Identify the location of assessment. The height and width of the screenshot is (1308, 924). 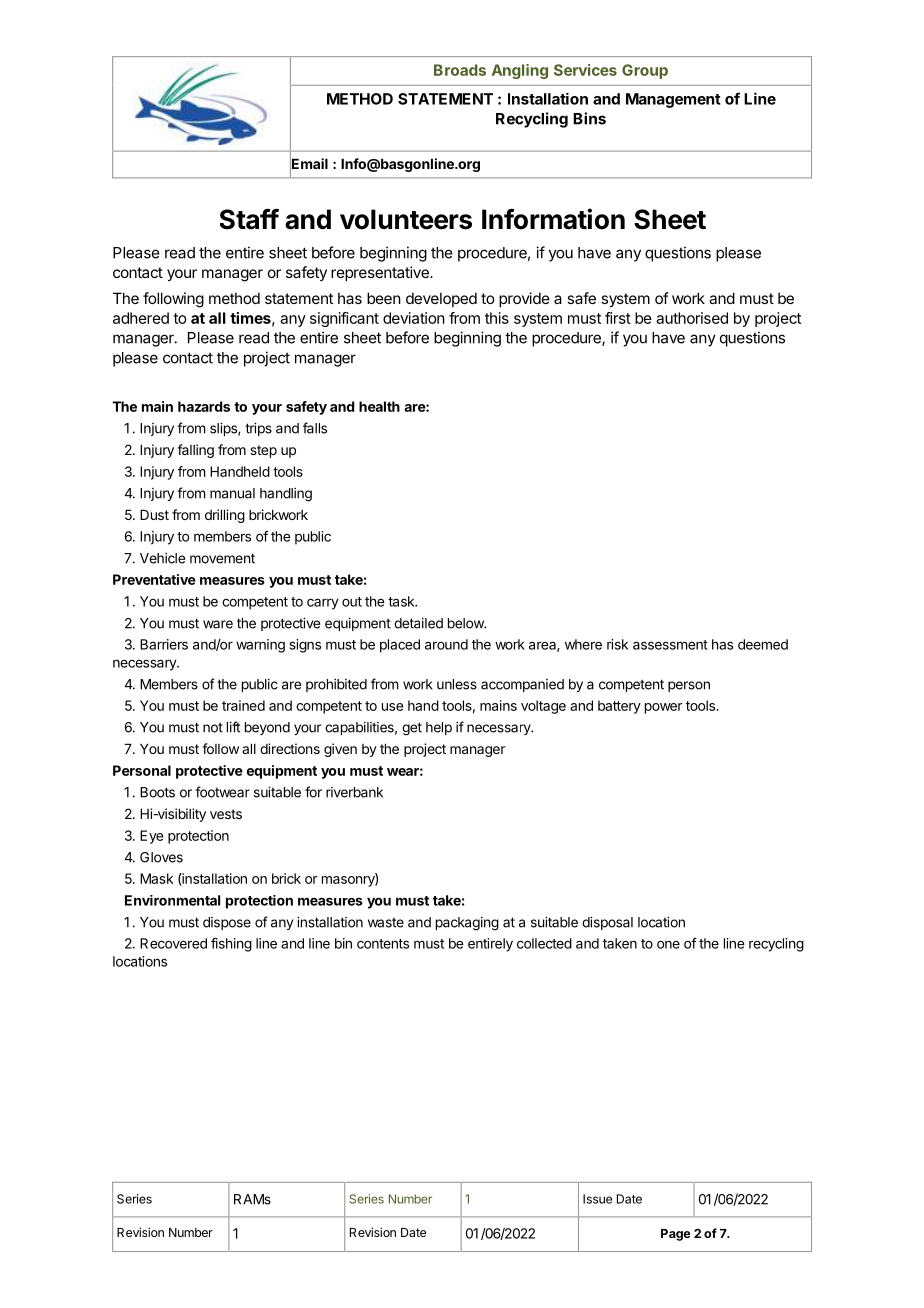
(670, 645).
